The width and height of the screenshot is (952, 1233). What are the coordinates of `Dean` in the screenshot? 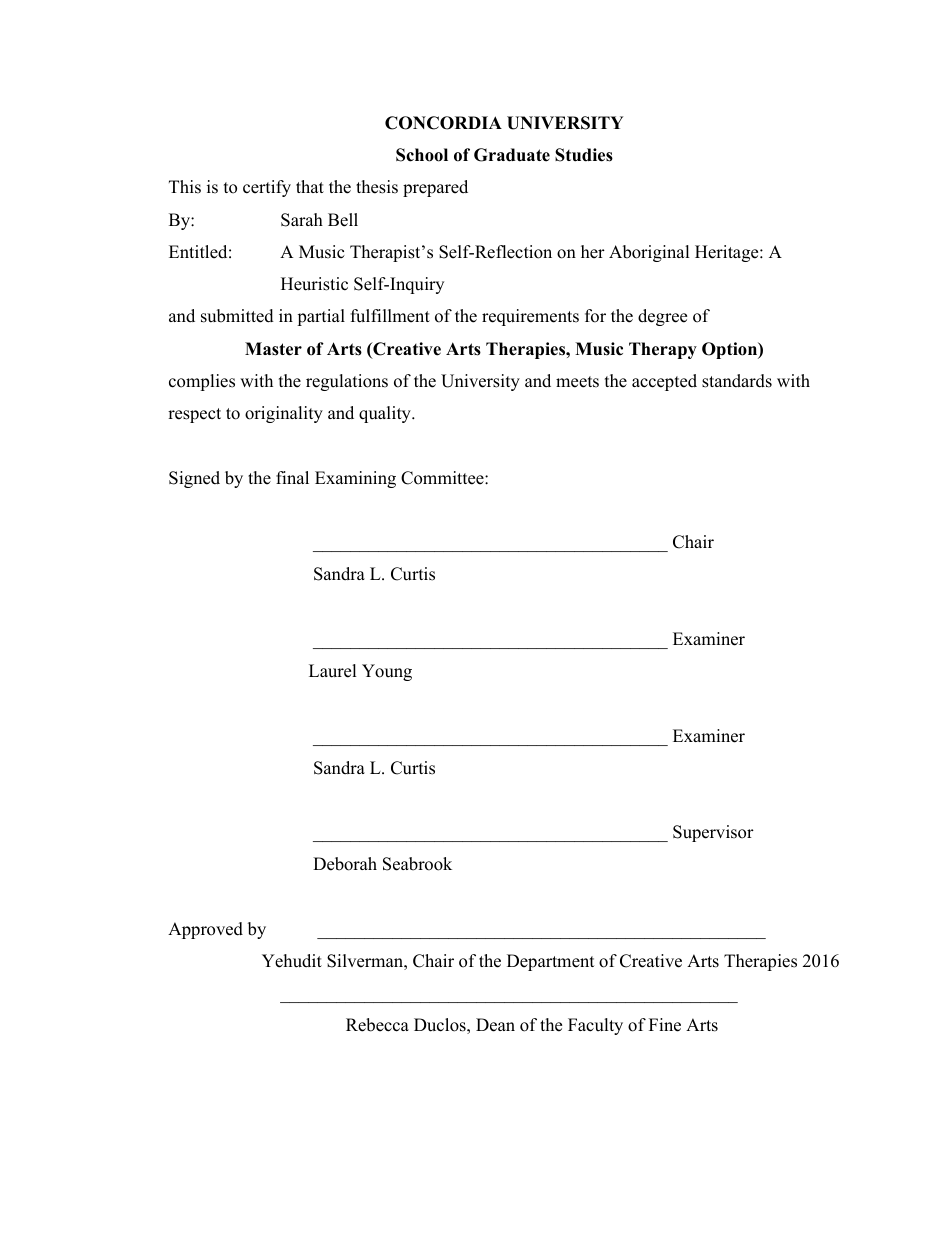 It's located at (495, 1025).
